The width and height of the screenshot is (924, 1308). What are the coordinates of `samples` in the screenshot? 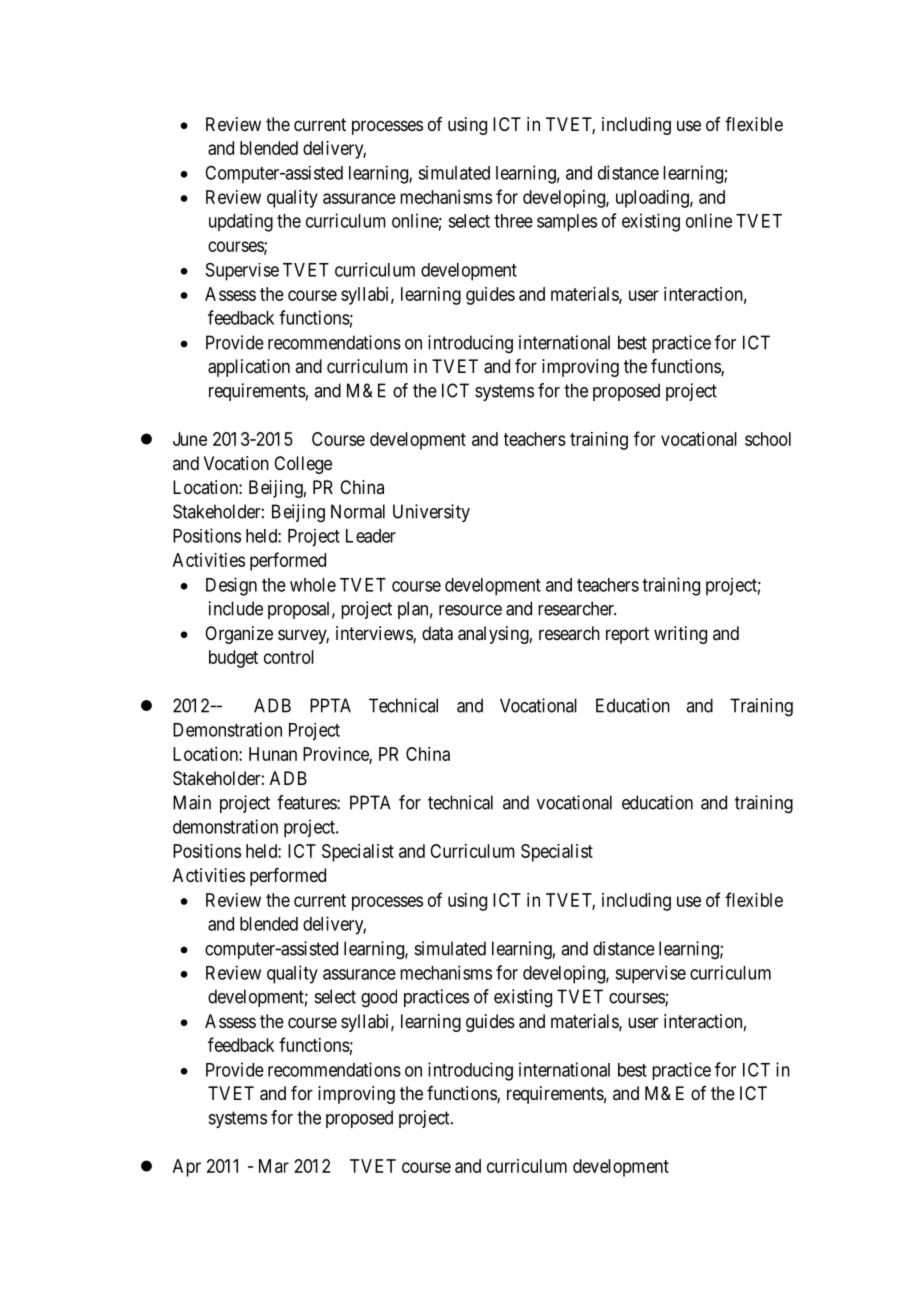 It's located at (567, 223).
